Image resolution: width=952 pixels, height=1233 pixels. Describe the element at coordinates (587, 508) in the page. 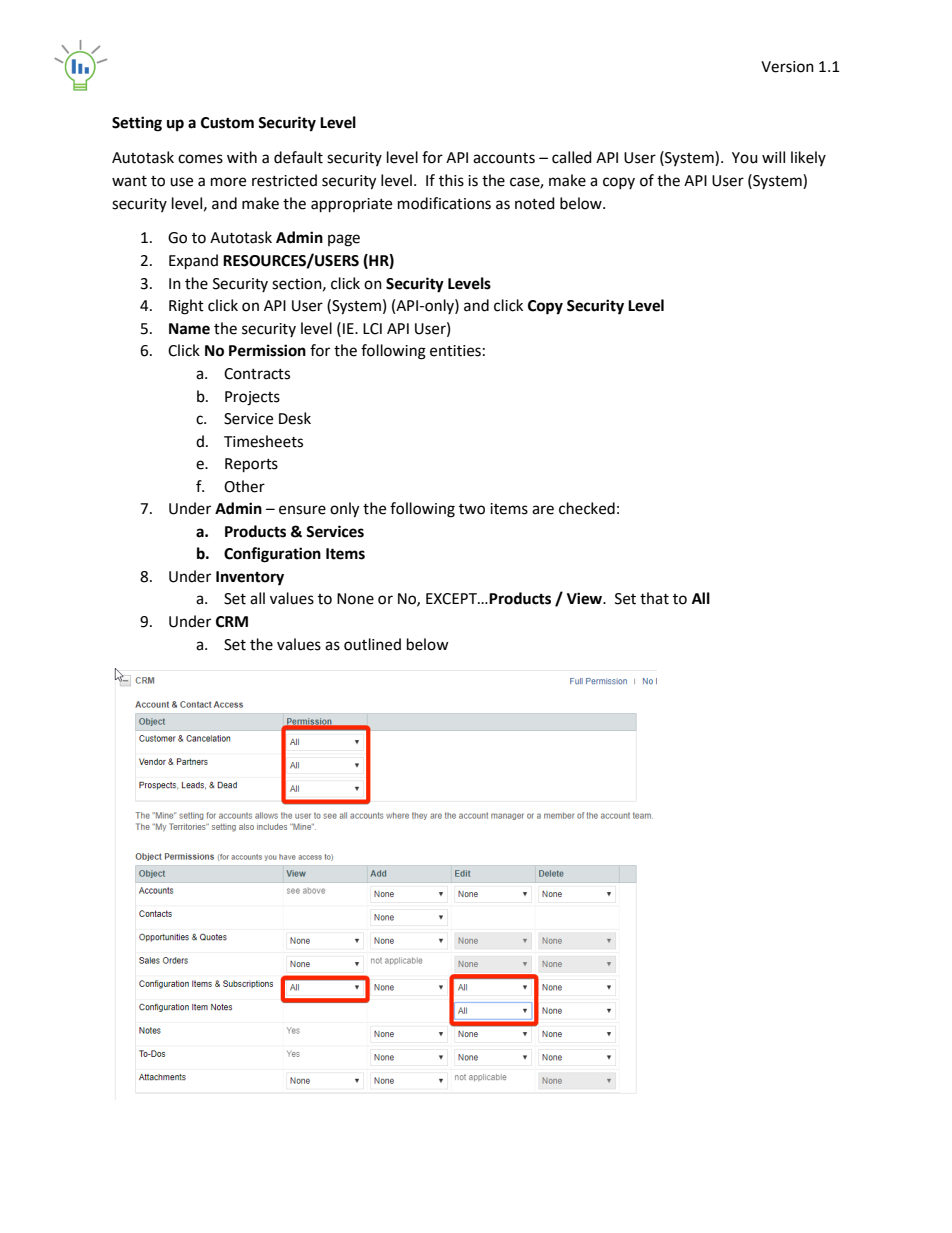

I see `checked` at that location.
